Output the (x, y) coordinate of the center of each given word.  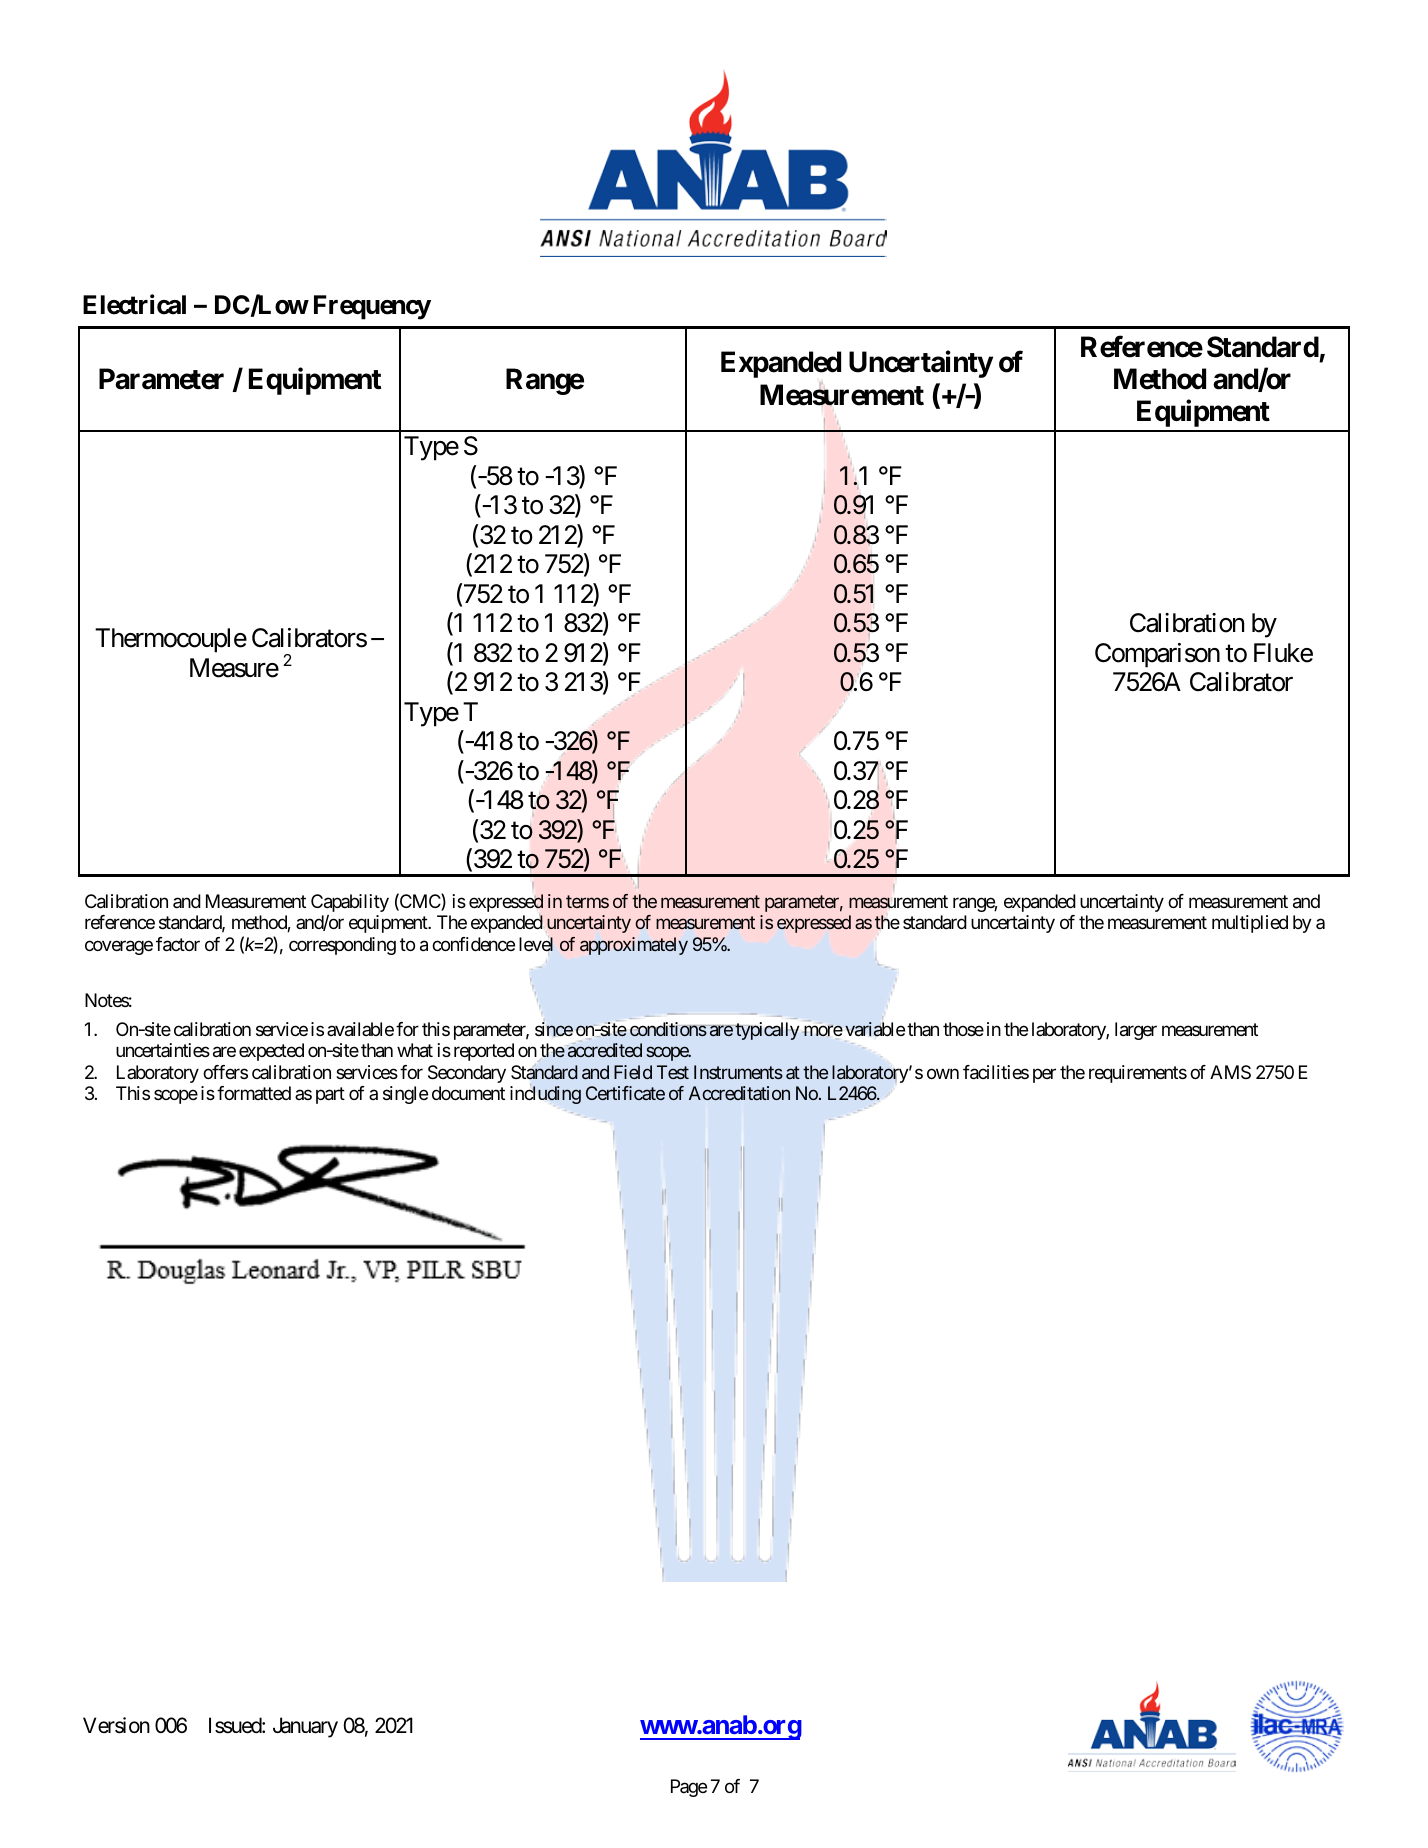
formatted (254, 1093)
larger (1136, 1031)
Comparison (1157, 655)
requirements (1138, 1074)
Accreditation (739, 1093)
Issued (236, 1725)
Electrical (134, 304)
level (536, 943)
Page (689, 1788)
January (305, 1727)
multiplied (1250, 924)
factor (178, 944)
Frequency (372, 307)
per (1044, 1075)
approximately (634, 946)
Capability (350, 903)
